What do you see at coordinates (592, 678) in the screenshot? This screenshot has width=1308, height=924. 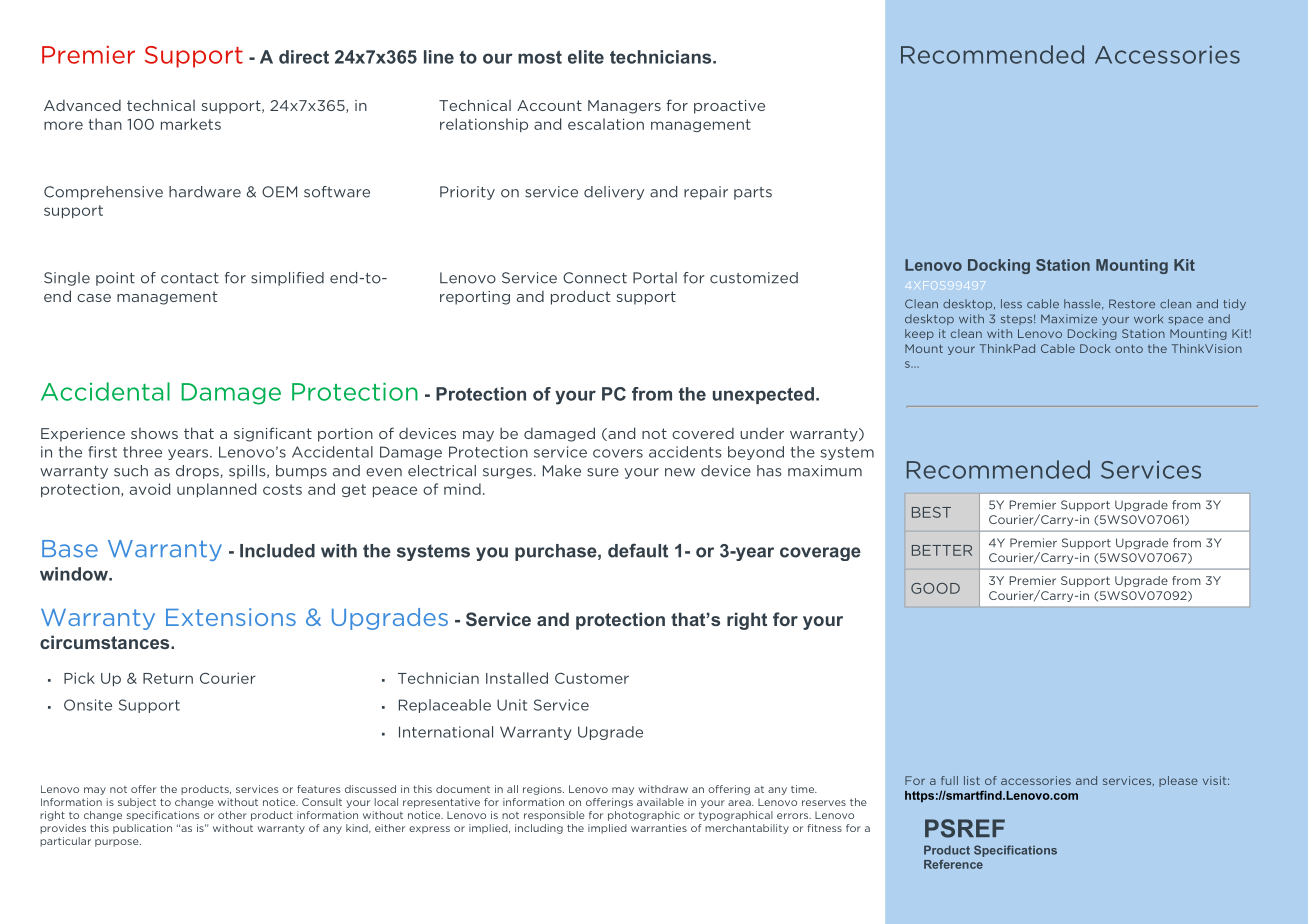 I see `Customer` at bounding box center [592, 678].
